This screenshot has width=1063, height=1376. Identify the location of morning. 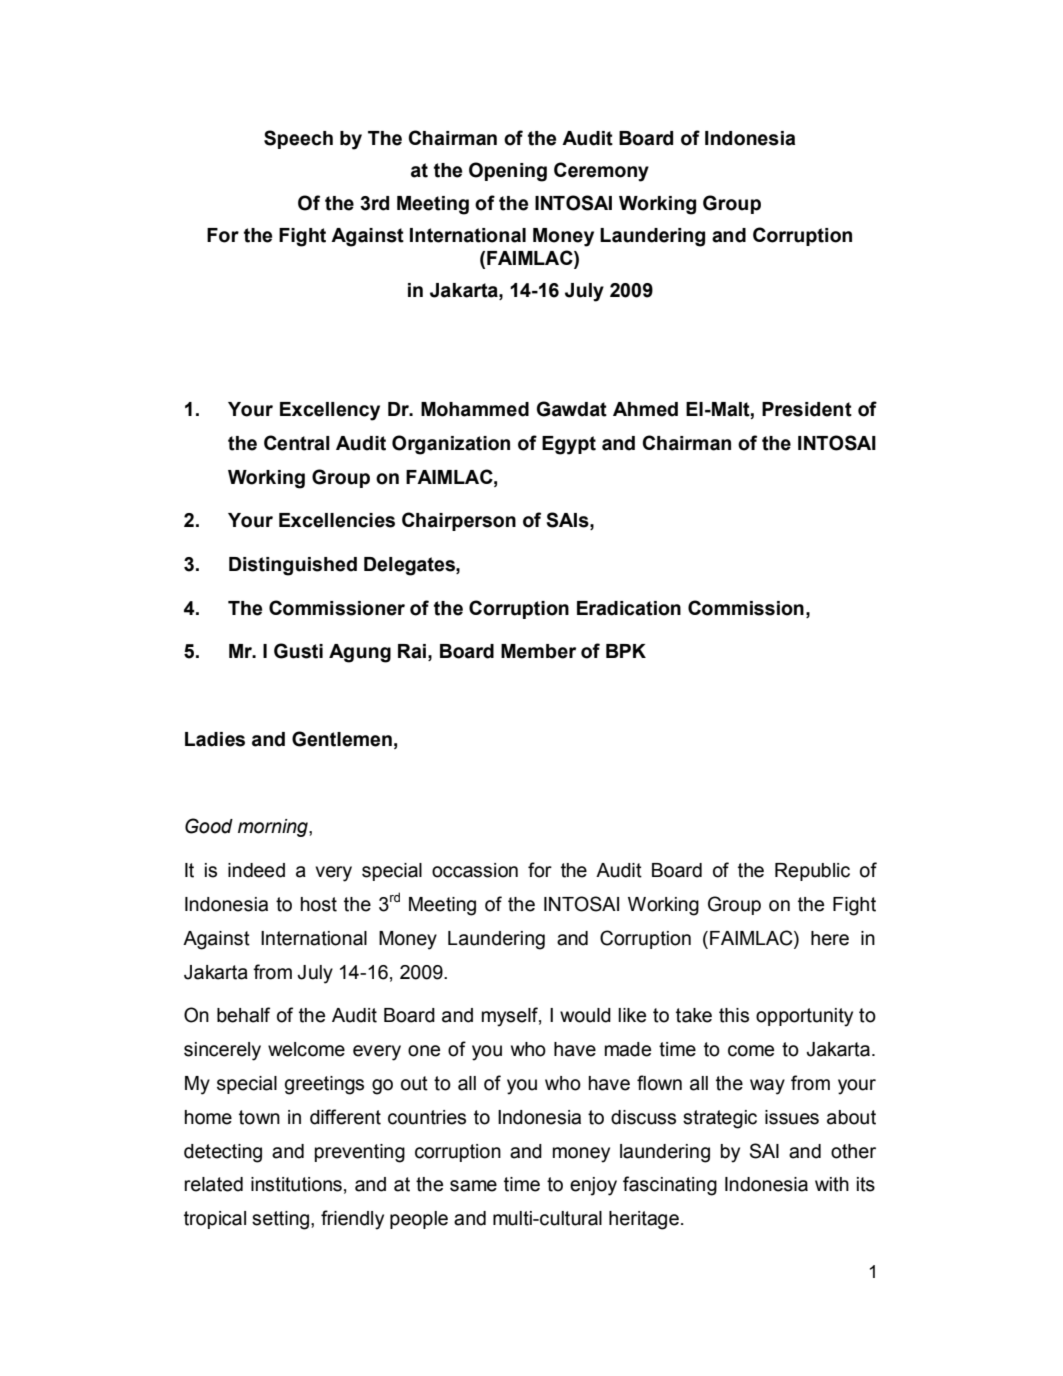
(274, 828).
